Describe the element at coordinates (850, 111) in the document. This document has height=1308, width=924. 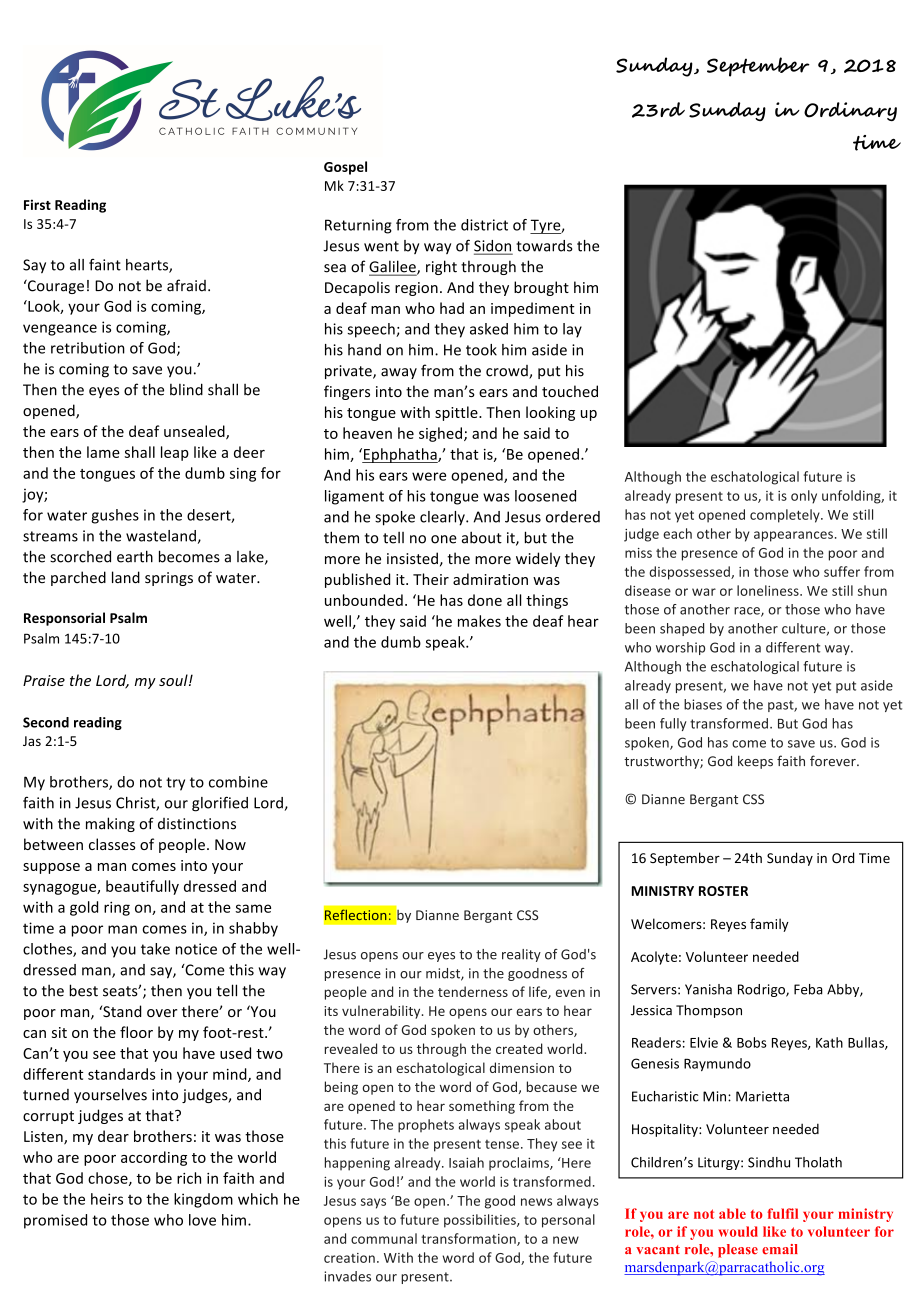
I see `Ordinary` at that location.
